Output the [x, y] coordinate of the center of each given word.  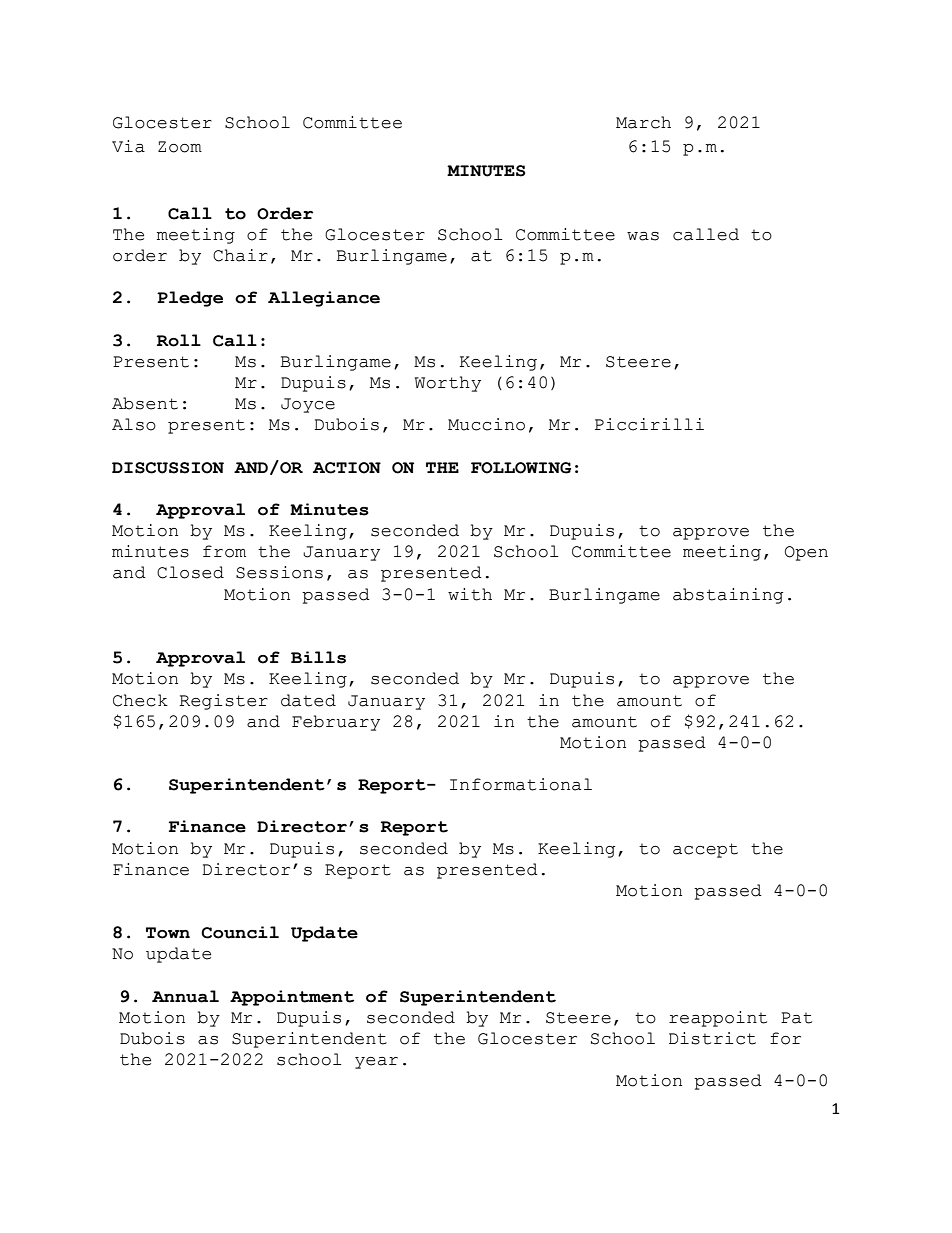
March [643, 122]
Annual [185, 996]
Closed [190, 572]
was [643, 236]
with [470, 594]
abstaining [728, 596]
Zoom [180, 147]
